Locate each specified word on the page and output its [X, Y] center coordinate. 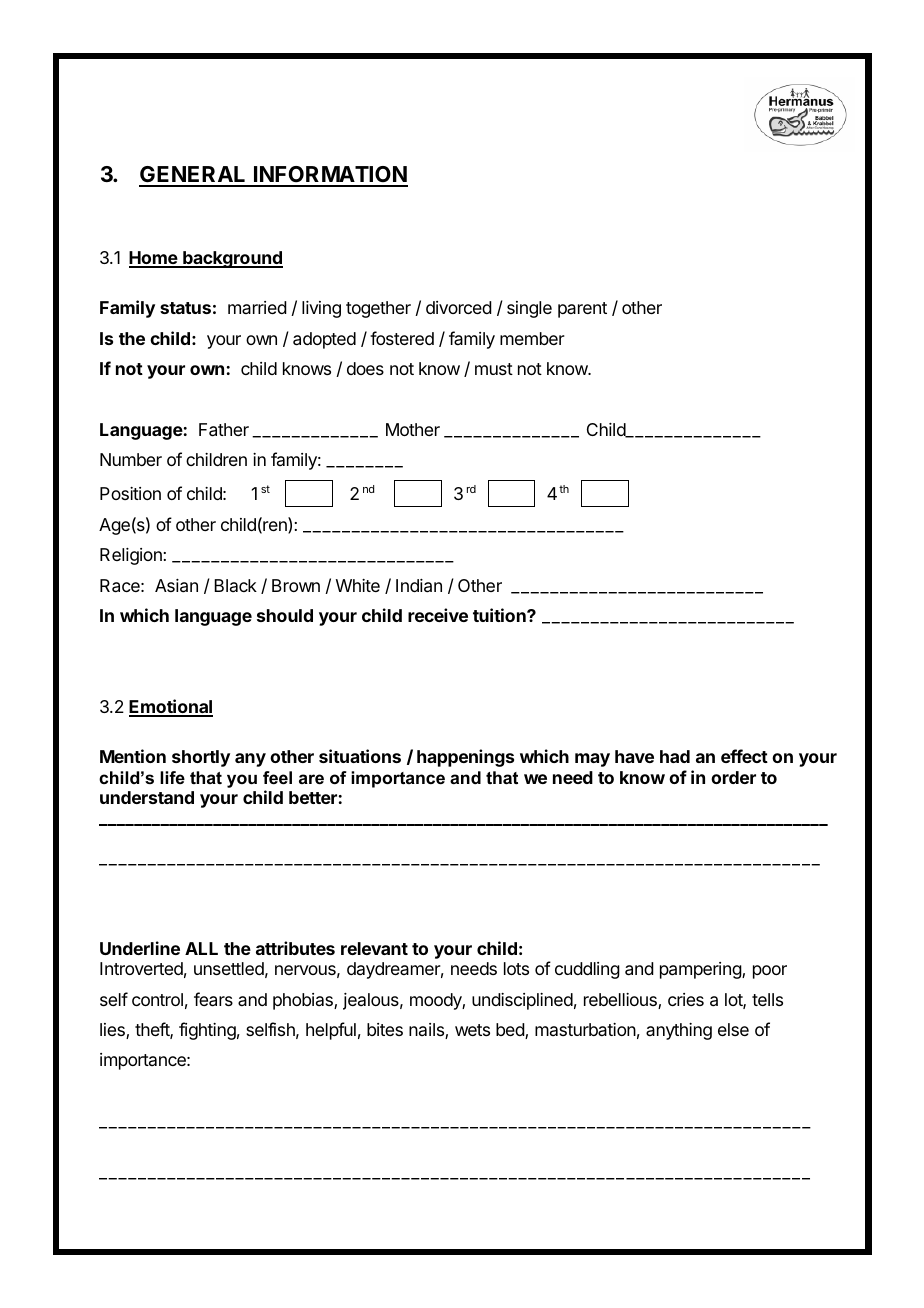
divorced [459, 307]
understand [147, 797]
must [494, 369]
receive [438, 615]
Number [131, 459]
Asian [176, 586]
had [675, 756]
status [185, 308]
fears [213, 999]
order [733, 777]
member [532, 338]
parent [582, 310]
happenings [465, 758]
